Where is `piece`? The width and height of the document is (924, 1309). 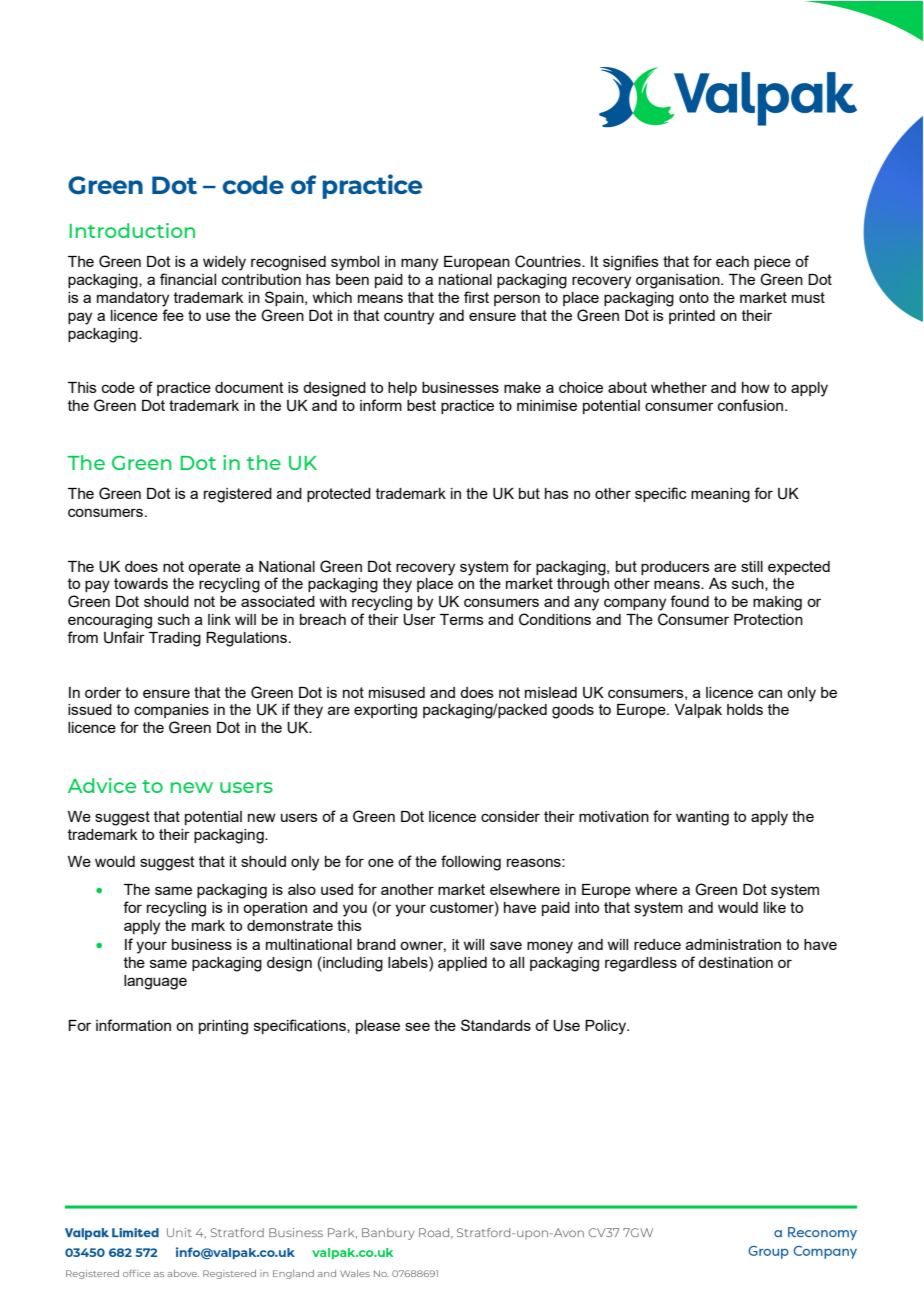 piece is located at coordinates (772, 263).
